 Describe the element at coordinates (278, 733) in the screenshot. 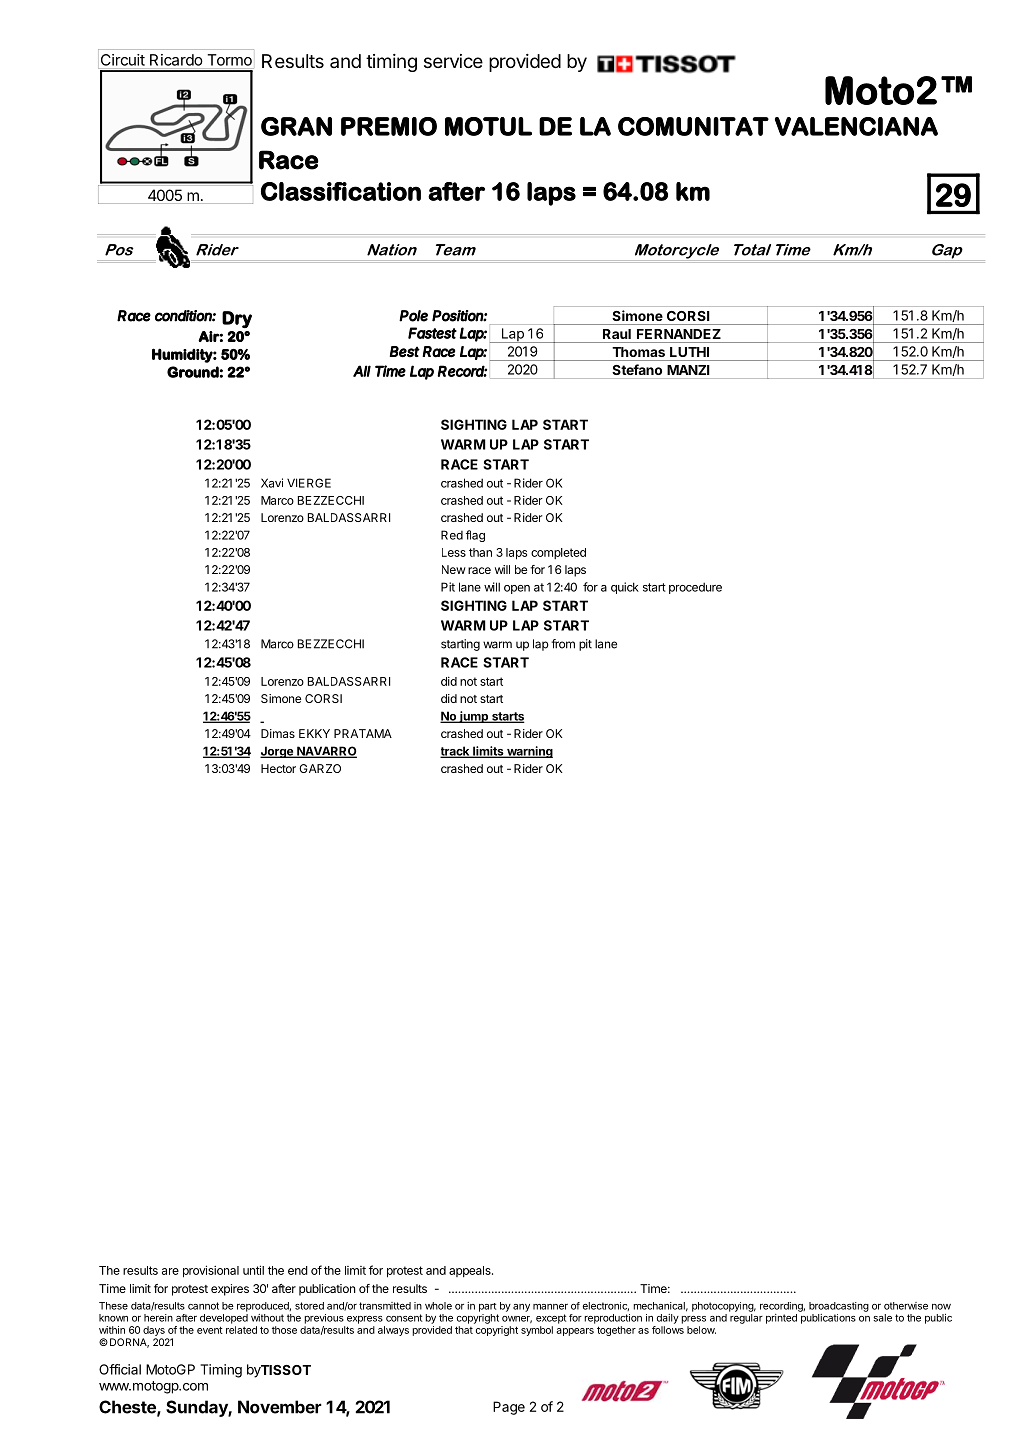

I see `Dimas` at that location.
